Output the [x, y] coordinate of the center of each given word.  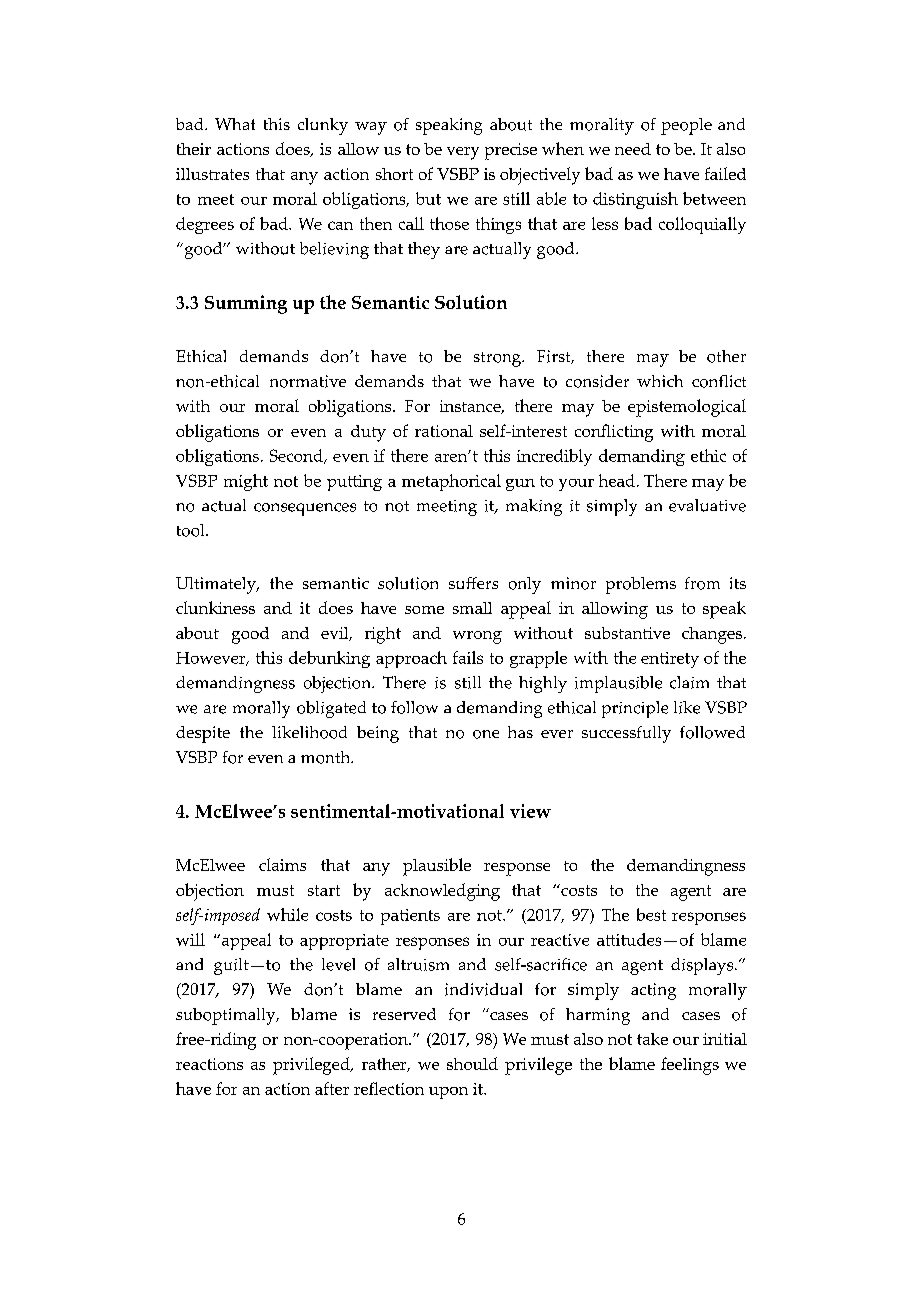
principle [635, 709]
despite [203, 734]
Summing [246, 304]
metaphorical [451, 482]
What [235, 124]
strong [499, 359]
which [660, 381]
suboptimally [227, 1016]
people [686, 126]
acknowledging [442, 892]
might [246, 482]
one [486, 734]
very [463, 153]
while [287, 914]
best [651, 914]
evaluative [707, 505]
